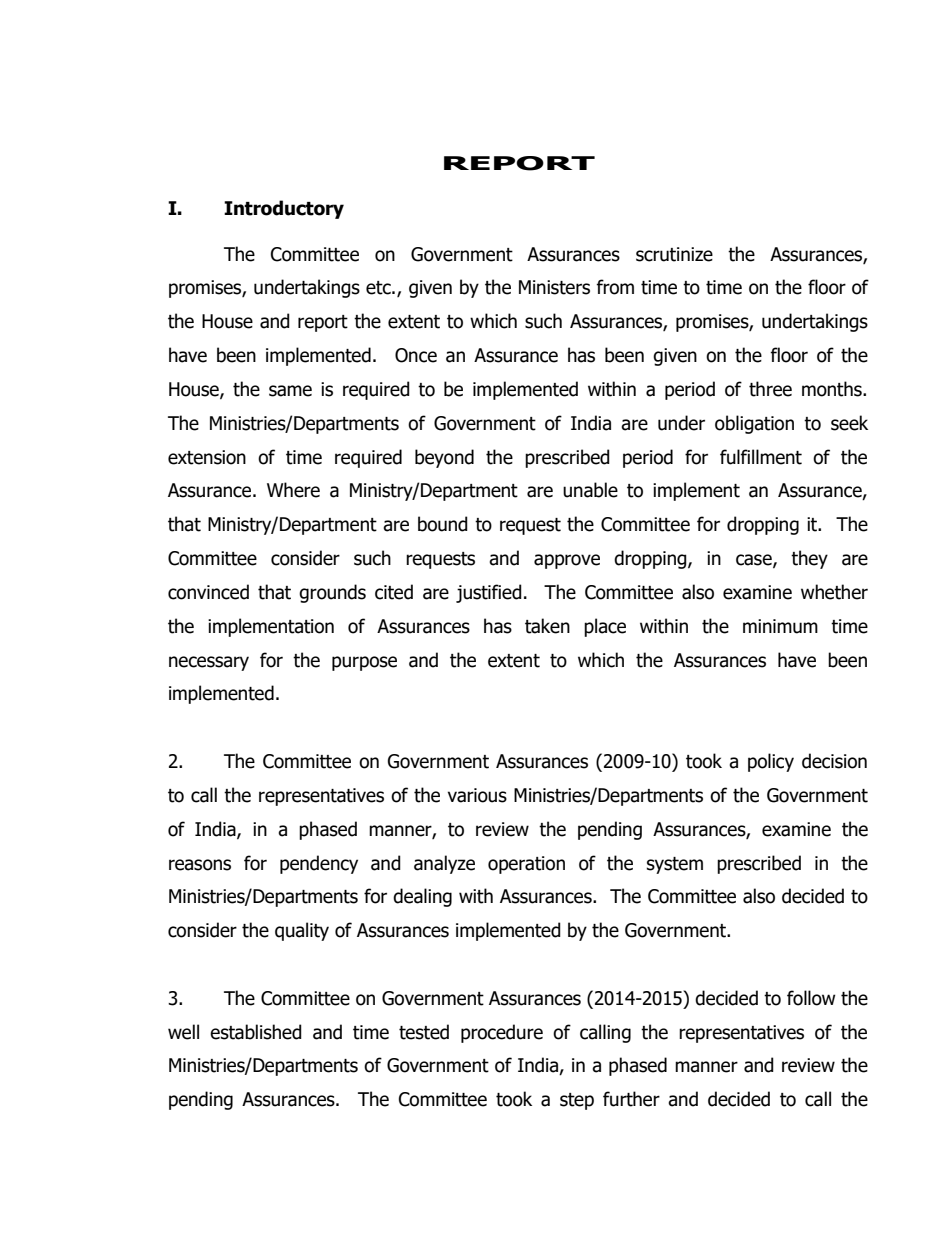  Describe the element at coordinates (811, 998) in the screenshot. I see `follow` at that location.
